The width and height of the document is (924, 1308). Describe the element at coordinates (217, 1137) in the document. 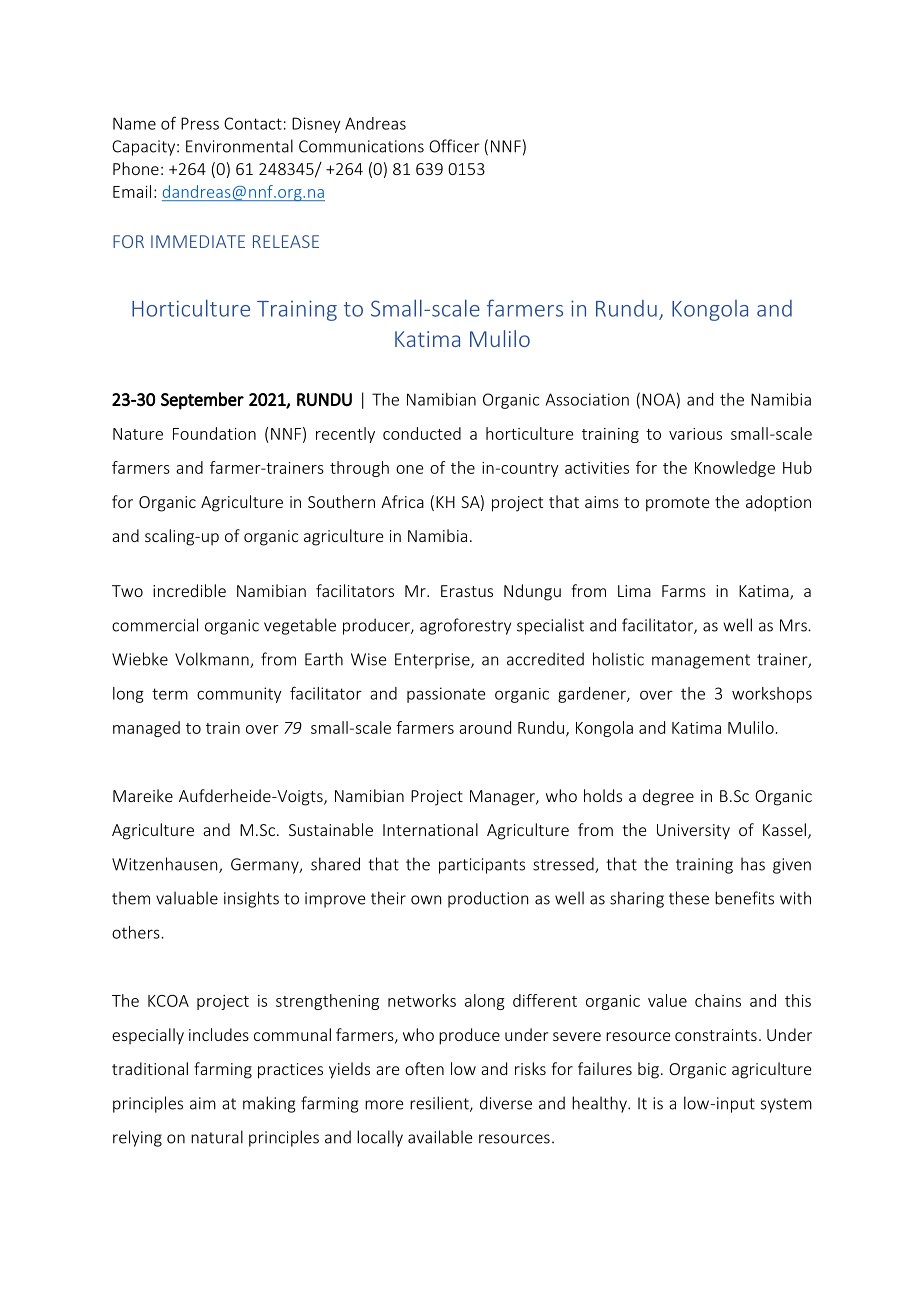

I see `natural` at that location.
